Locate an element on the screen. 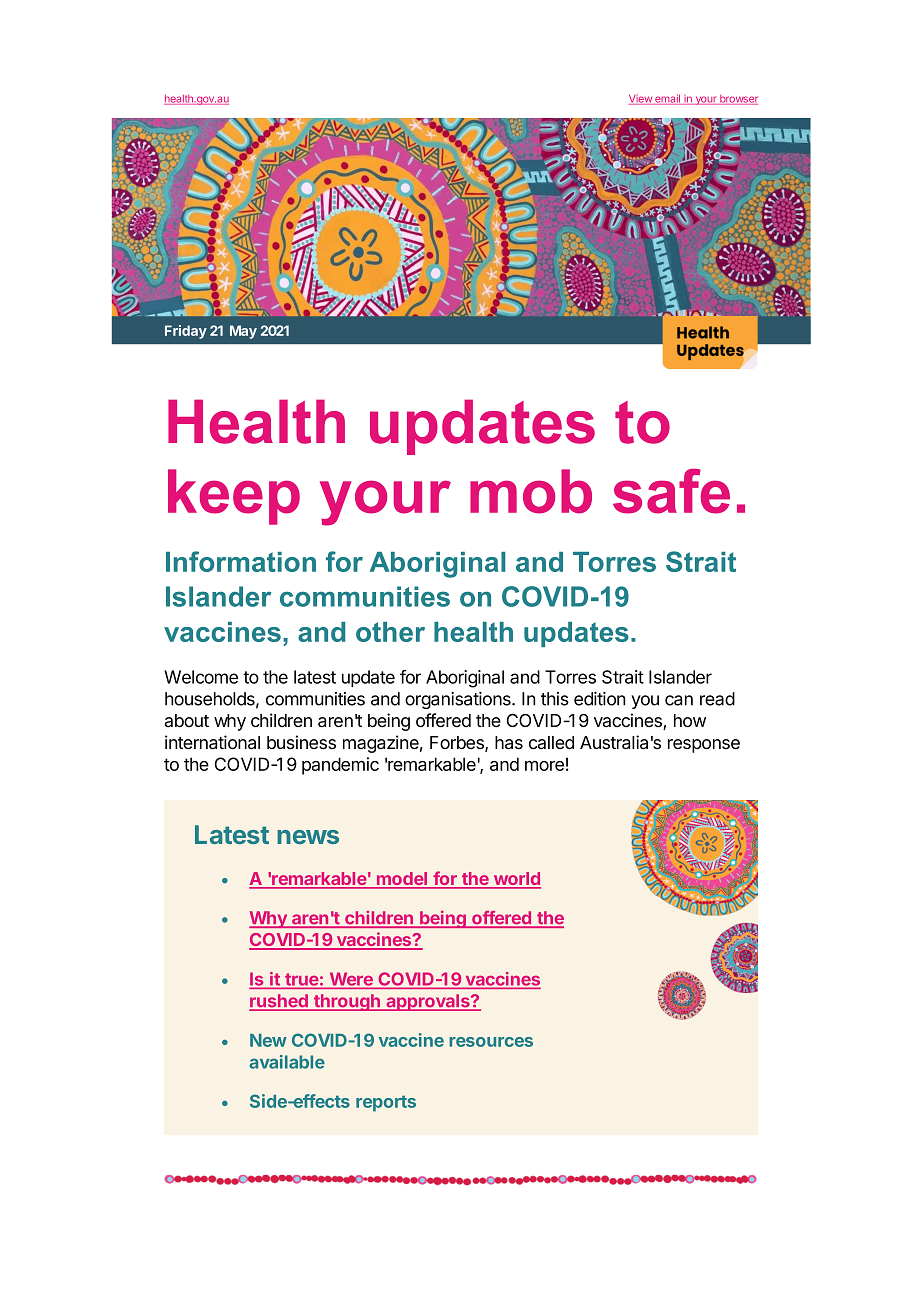 The image size is (924, 1308). can is located at coordinates (679, 700).
